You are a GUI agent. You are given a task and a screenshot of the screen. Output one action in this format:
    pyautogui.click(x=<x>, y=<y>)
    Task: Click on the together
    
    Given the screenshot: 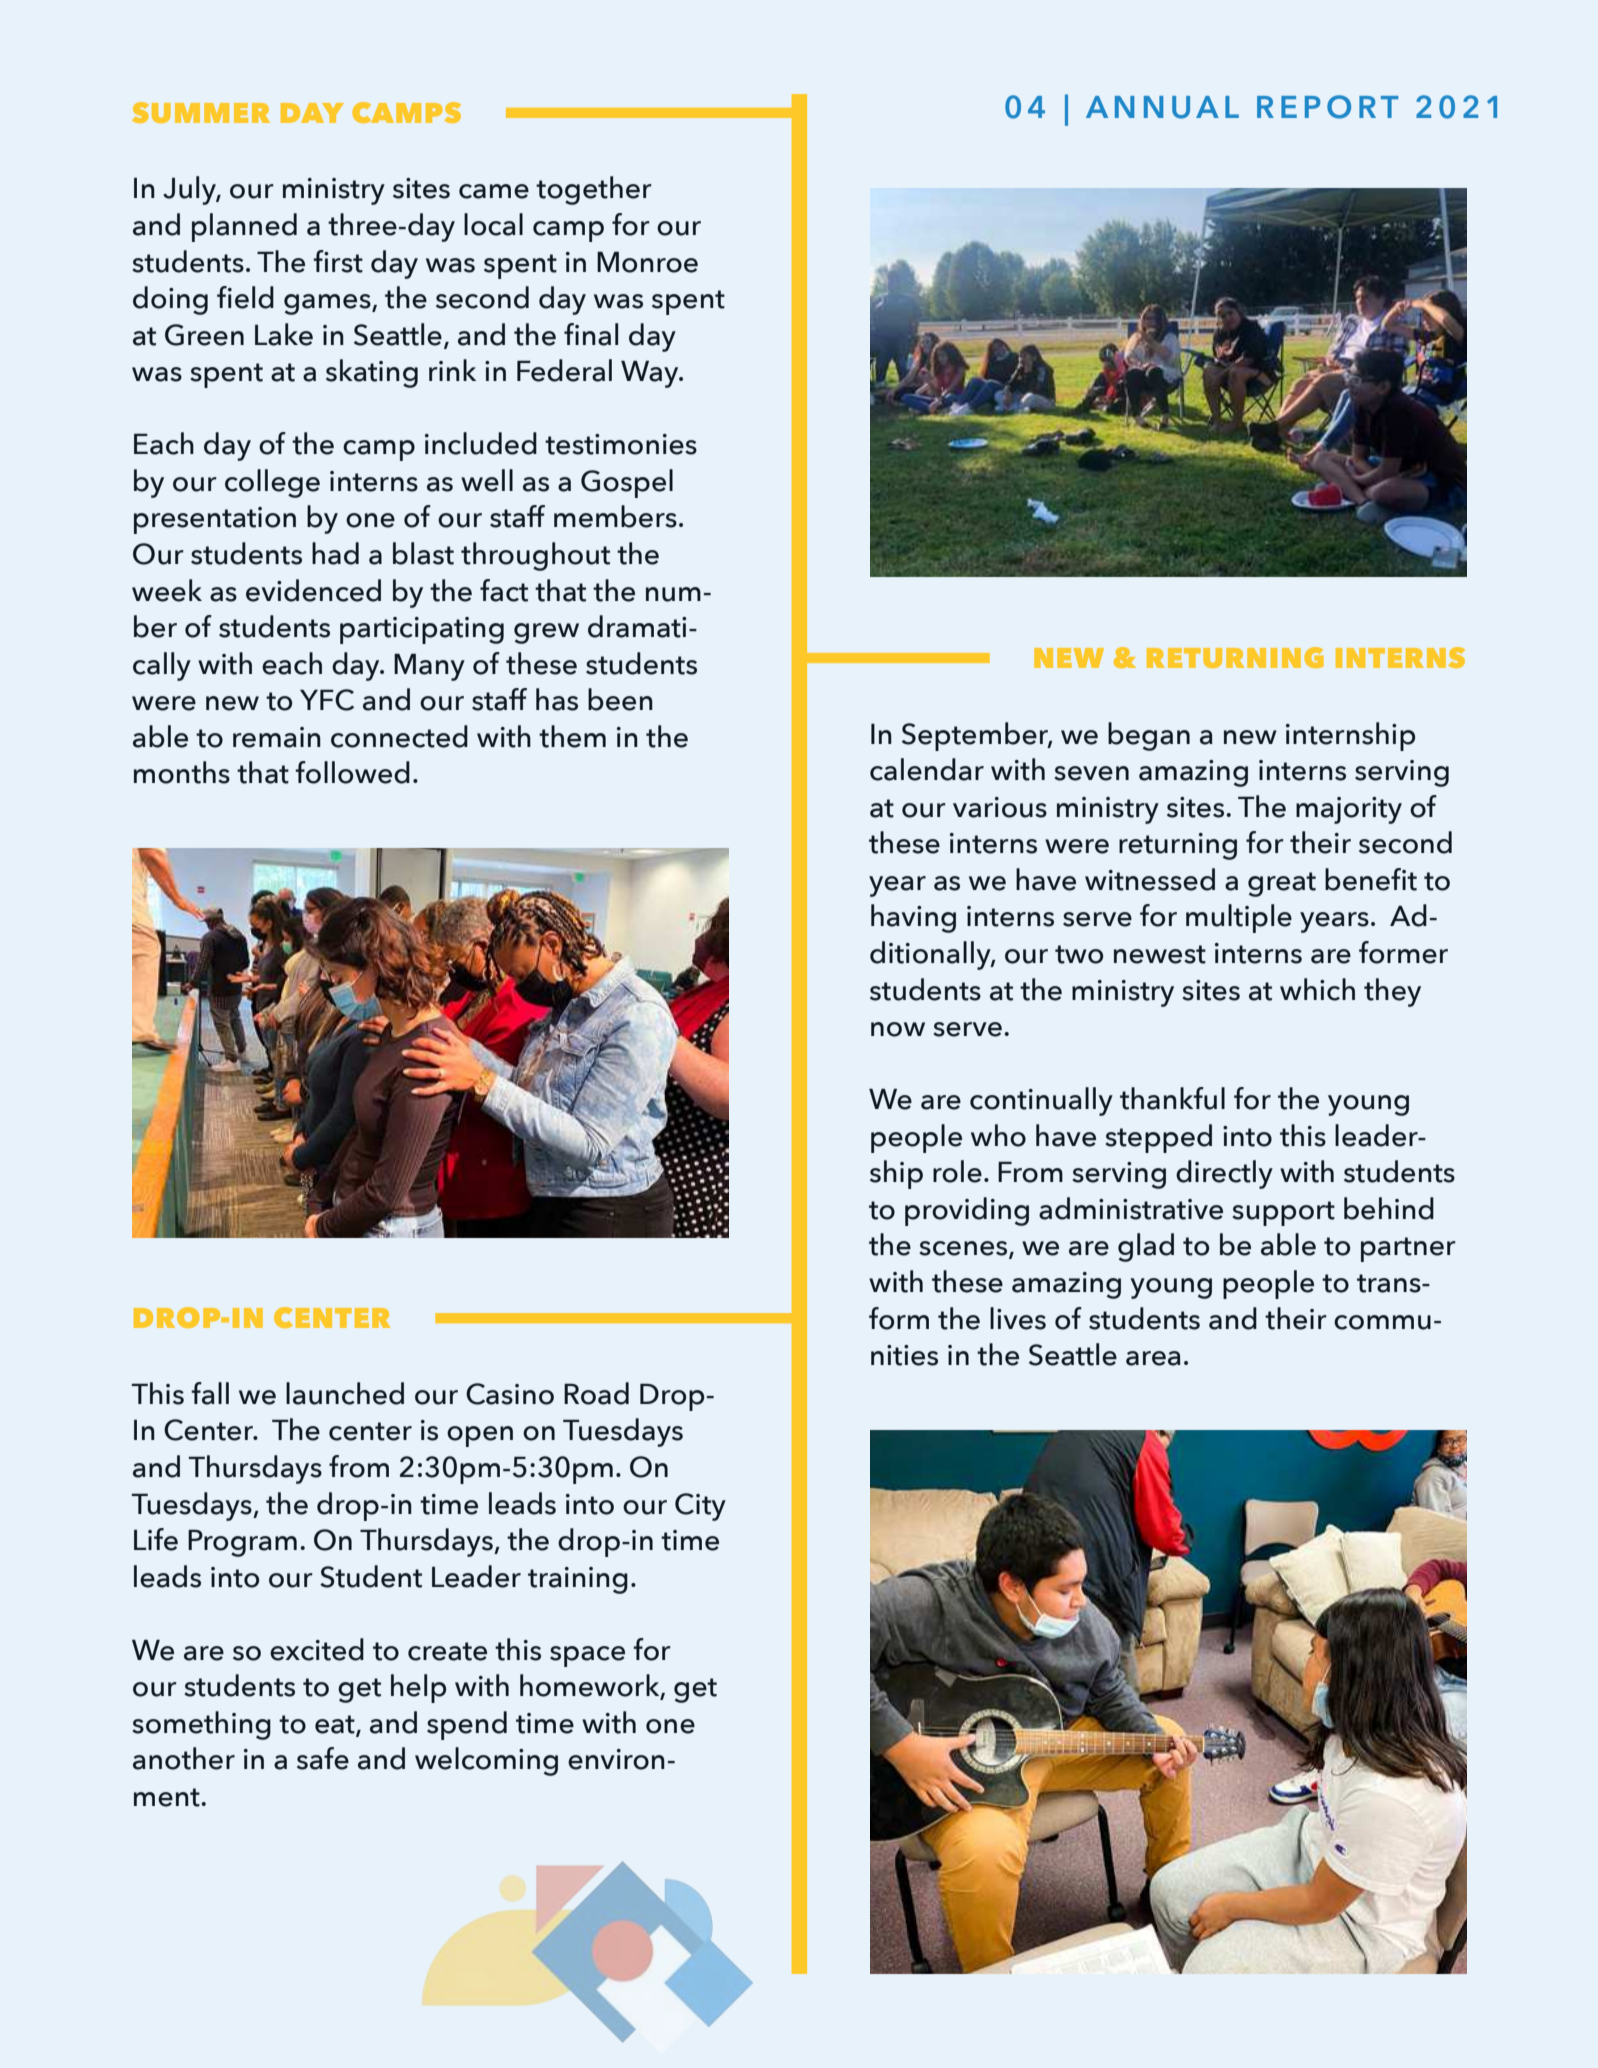 What is the action you would take?
    pyautogui.click(x=594, y=190)
